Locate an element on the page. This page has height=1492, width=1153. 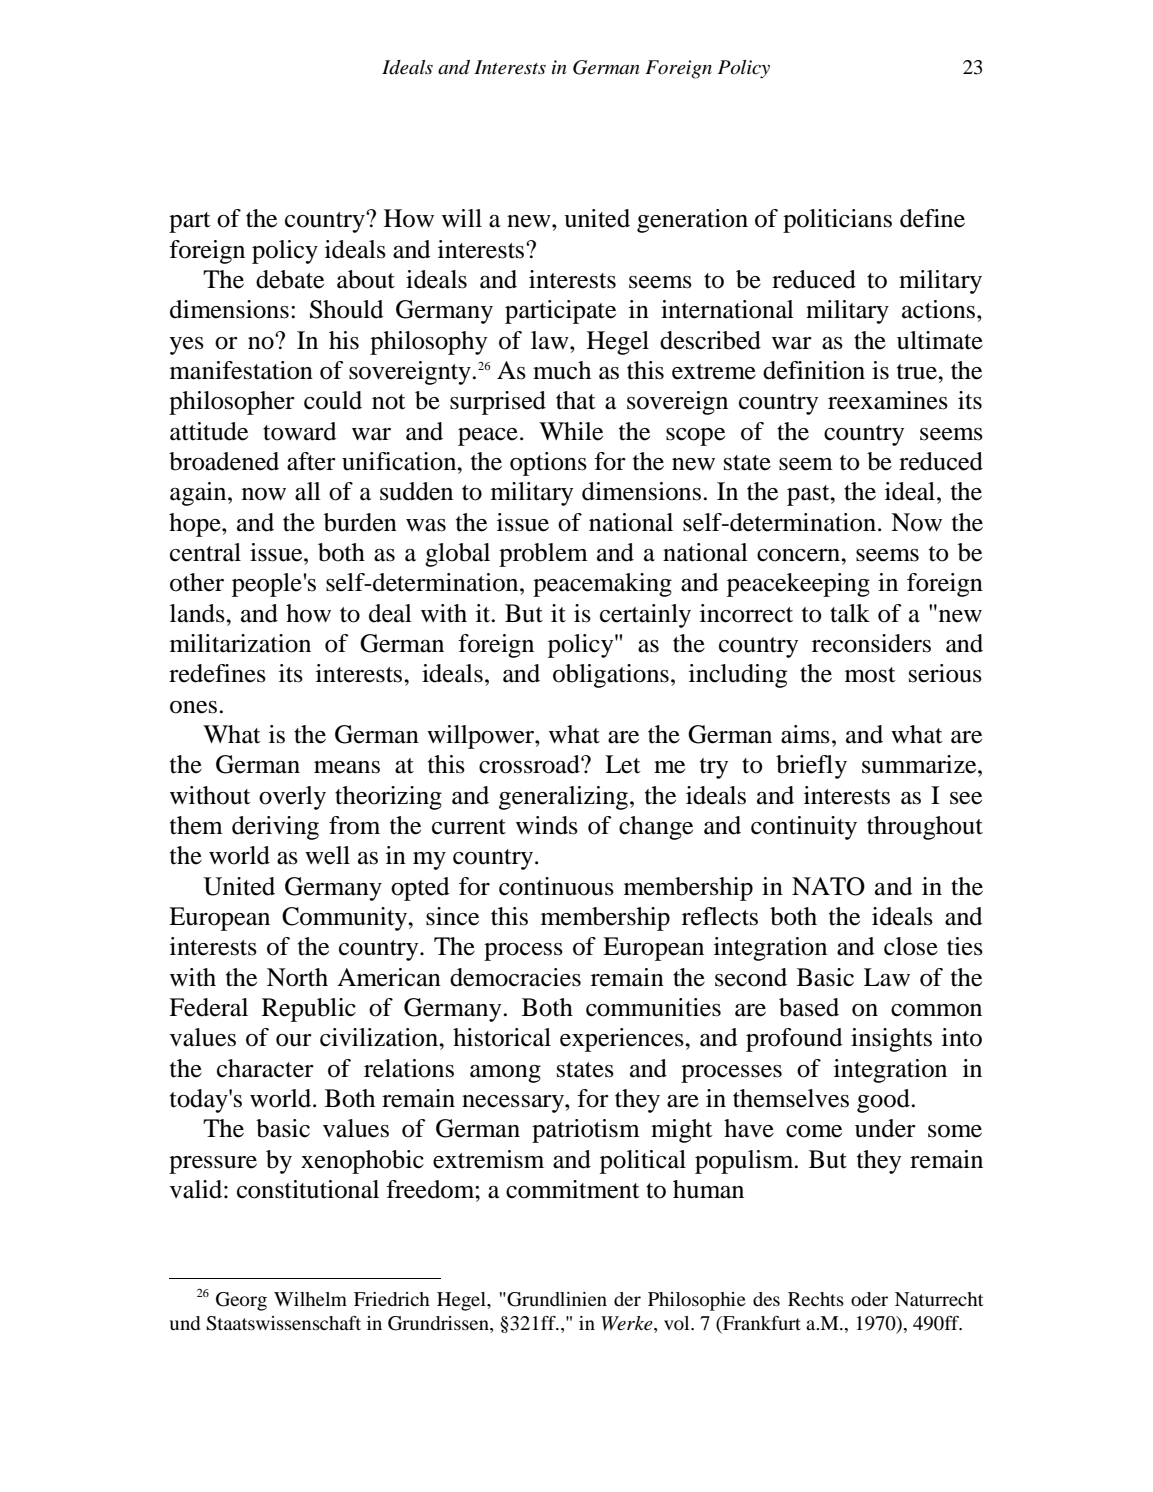
Wilhelm is located at coordinates (310, 1299).
